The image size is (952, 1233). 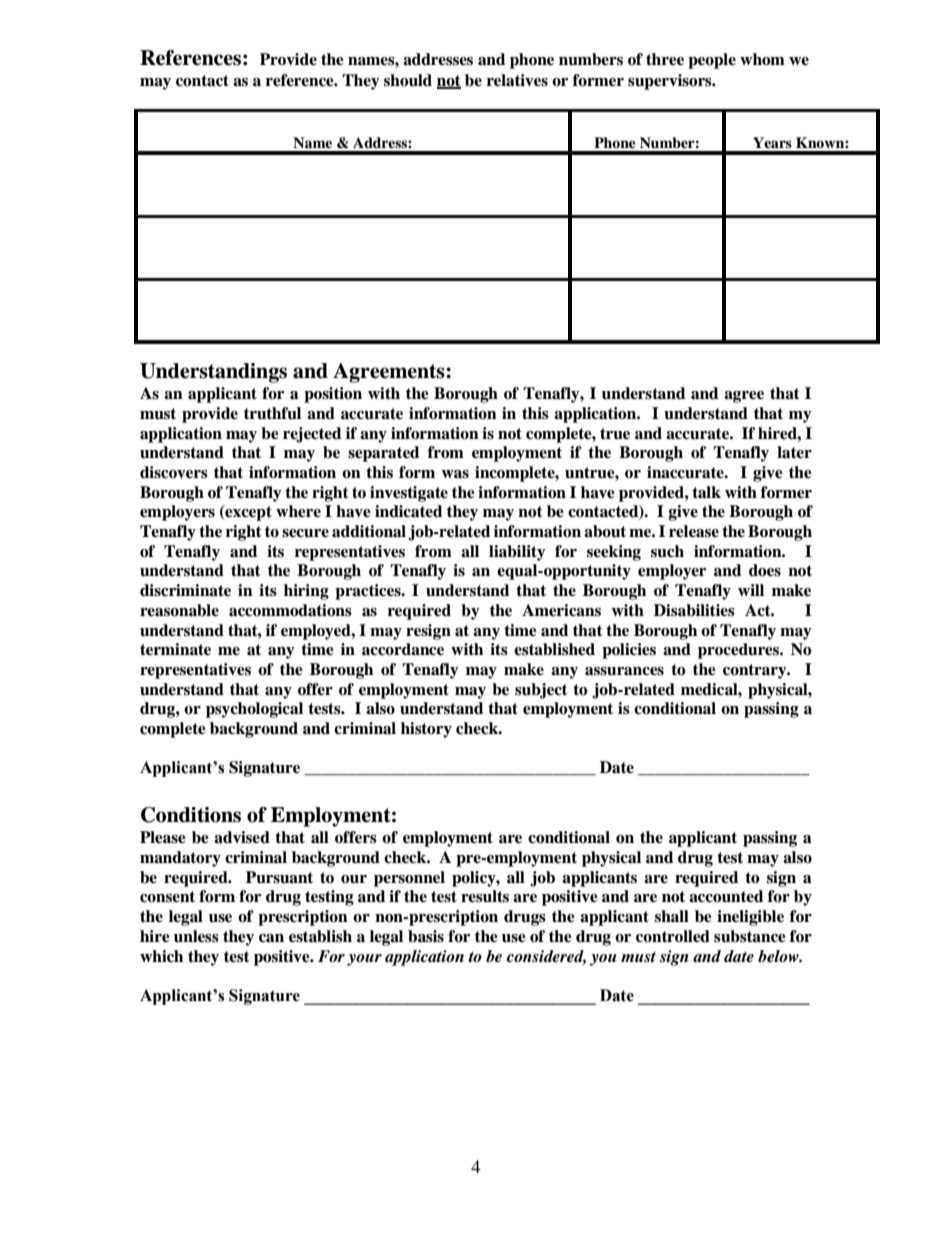 What do you see at coordinates (750, 936) in the screenshot?
I see `substance` at bounding box center [750, 936].
